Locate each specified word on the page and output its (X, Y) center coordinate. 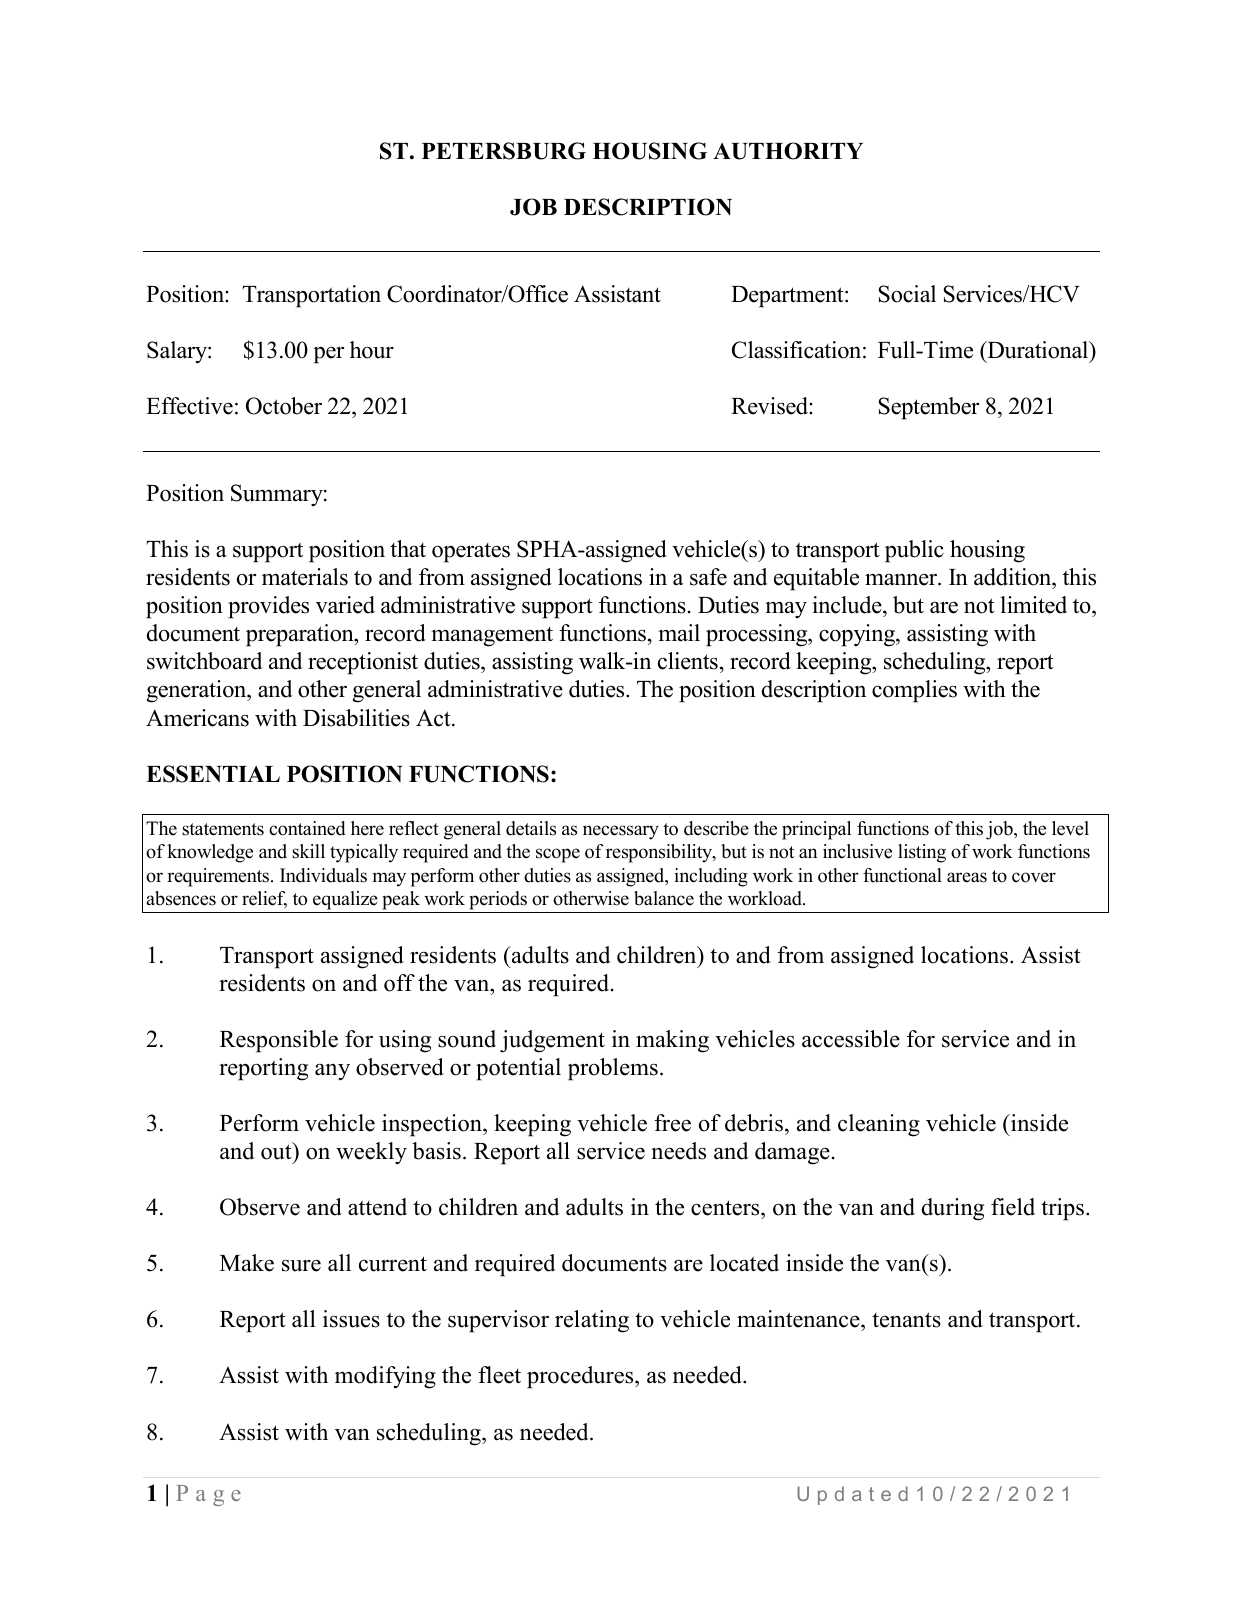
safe (708, 577)
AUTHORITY (788, 151)
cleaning (879, 1125)
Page (208, 1495)
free (672, 1123)
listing (922, 853)
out (277, 1151)
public (914, 551)
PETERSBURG (504, 151)
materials (305, 577)
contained (307, 828)
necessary (621, 832)
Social (907, 294)
